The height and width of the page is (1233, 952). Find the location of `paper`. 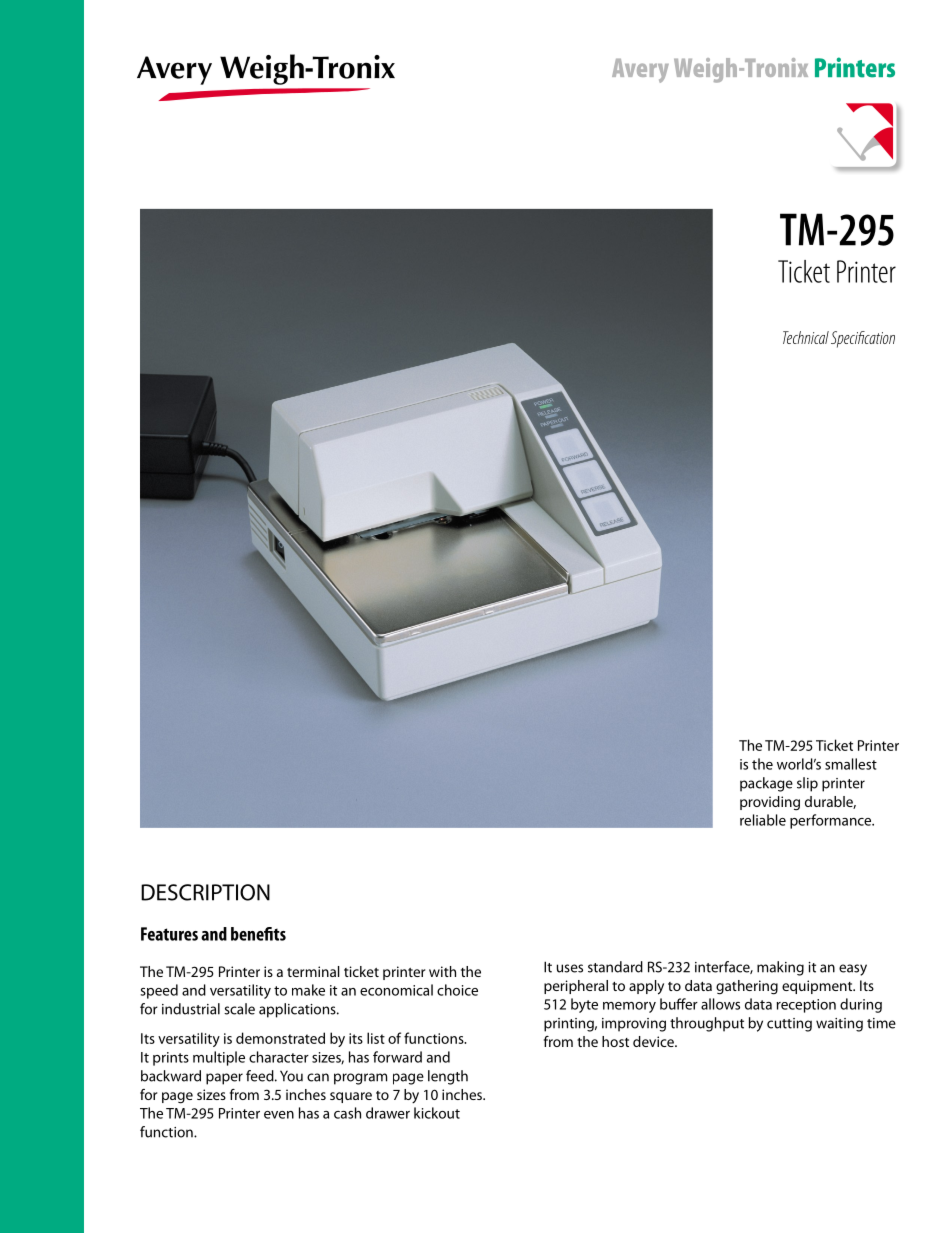

paper is located at coordinates (224, 1079).
